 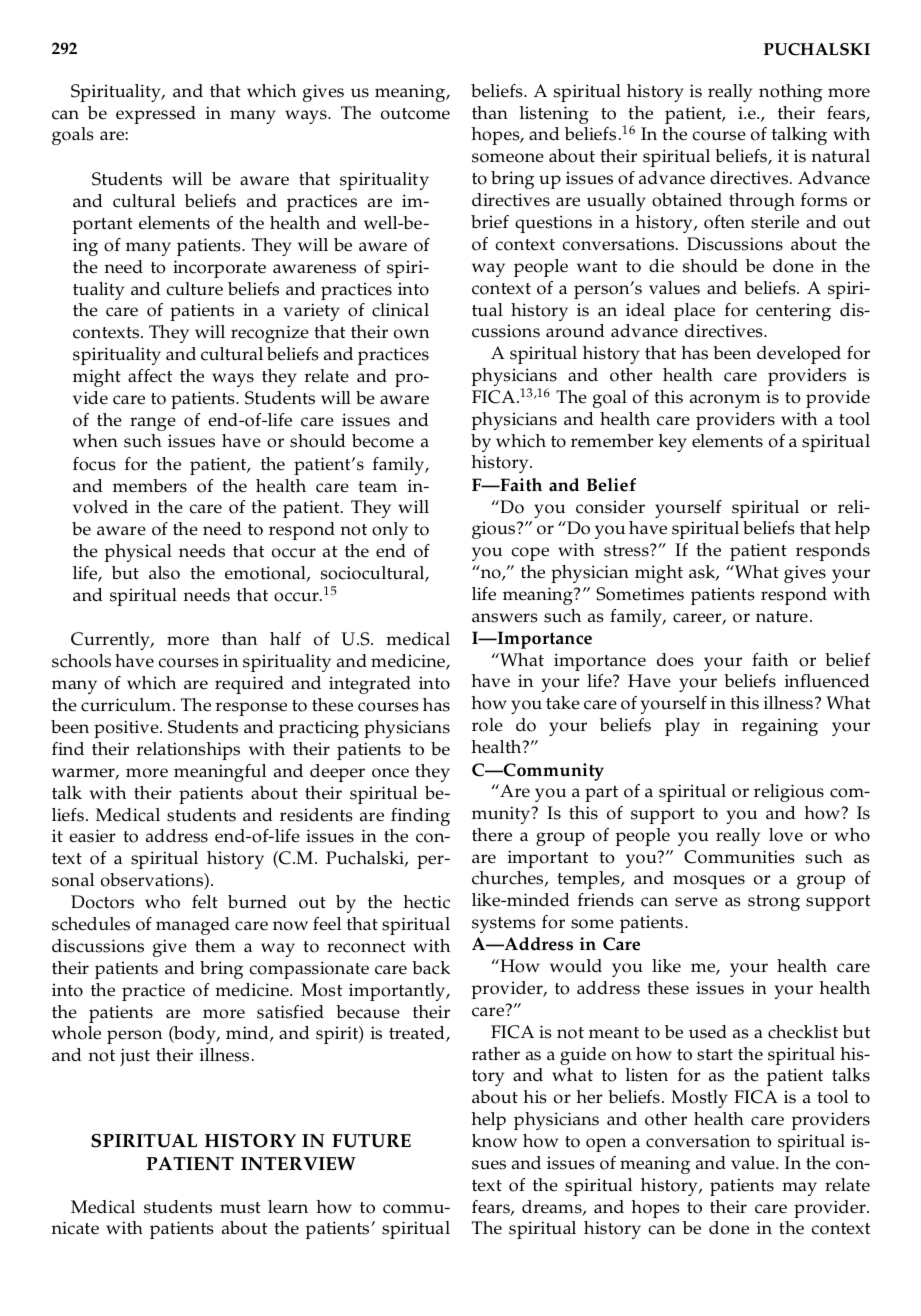 What do you see at coordinates (790, 93) in the document?
I see `nothing` at bounding box center [790, 93].
